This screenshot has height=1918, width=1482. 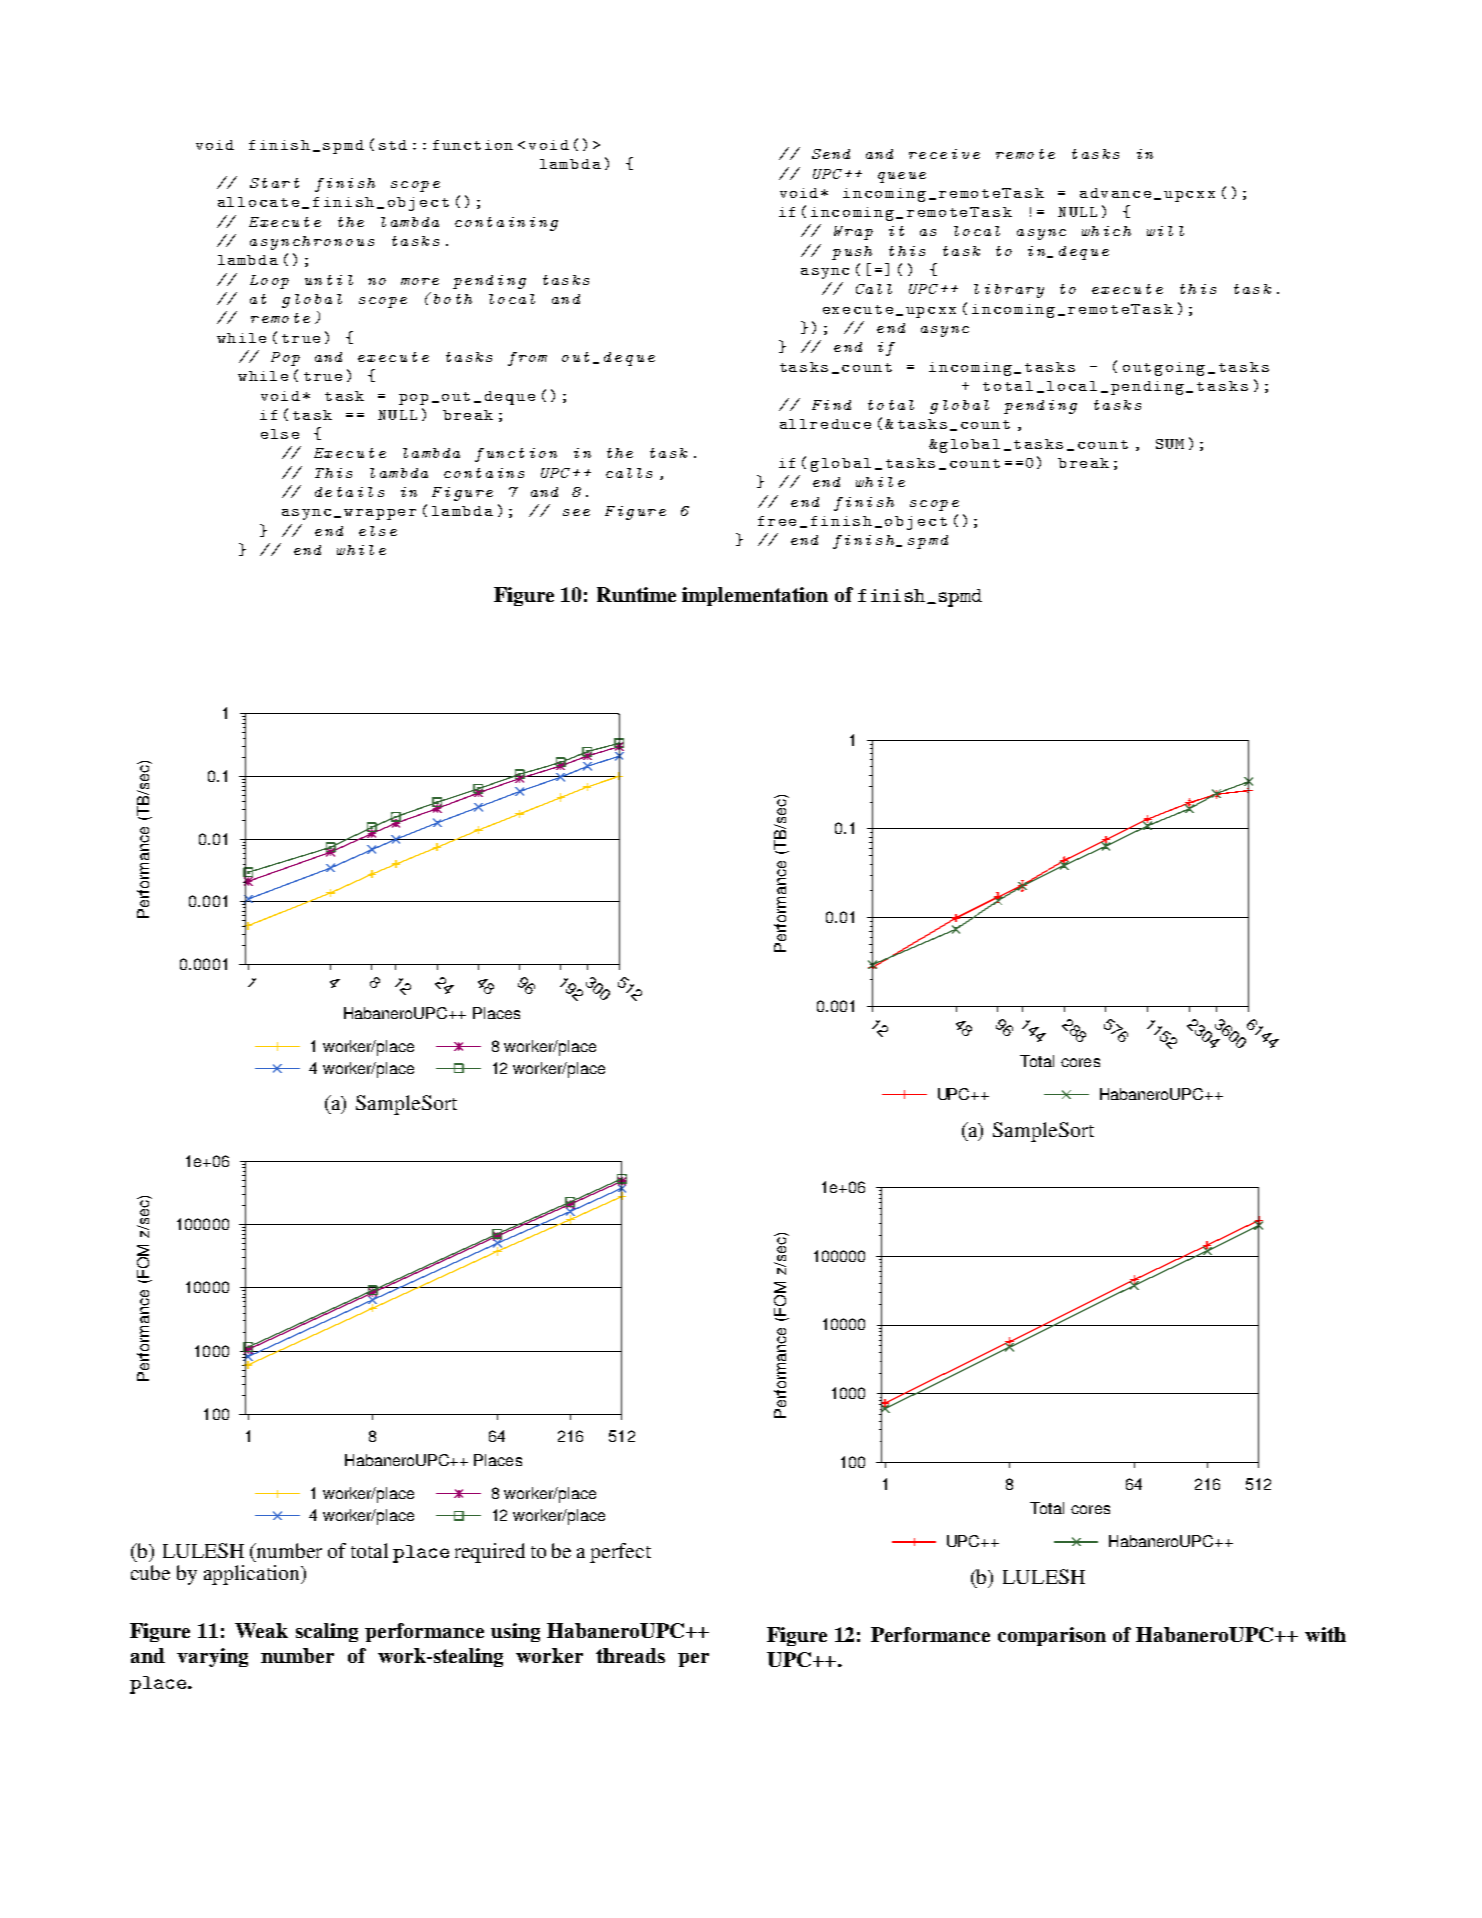 I want to click on SUM, so click(x=1170, y=444).
